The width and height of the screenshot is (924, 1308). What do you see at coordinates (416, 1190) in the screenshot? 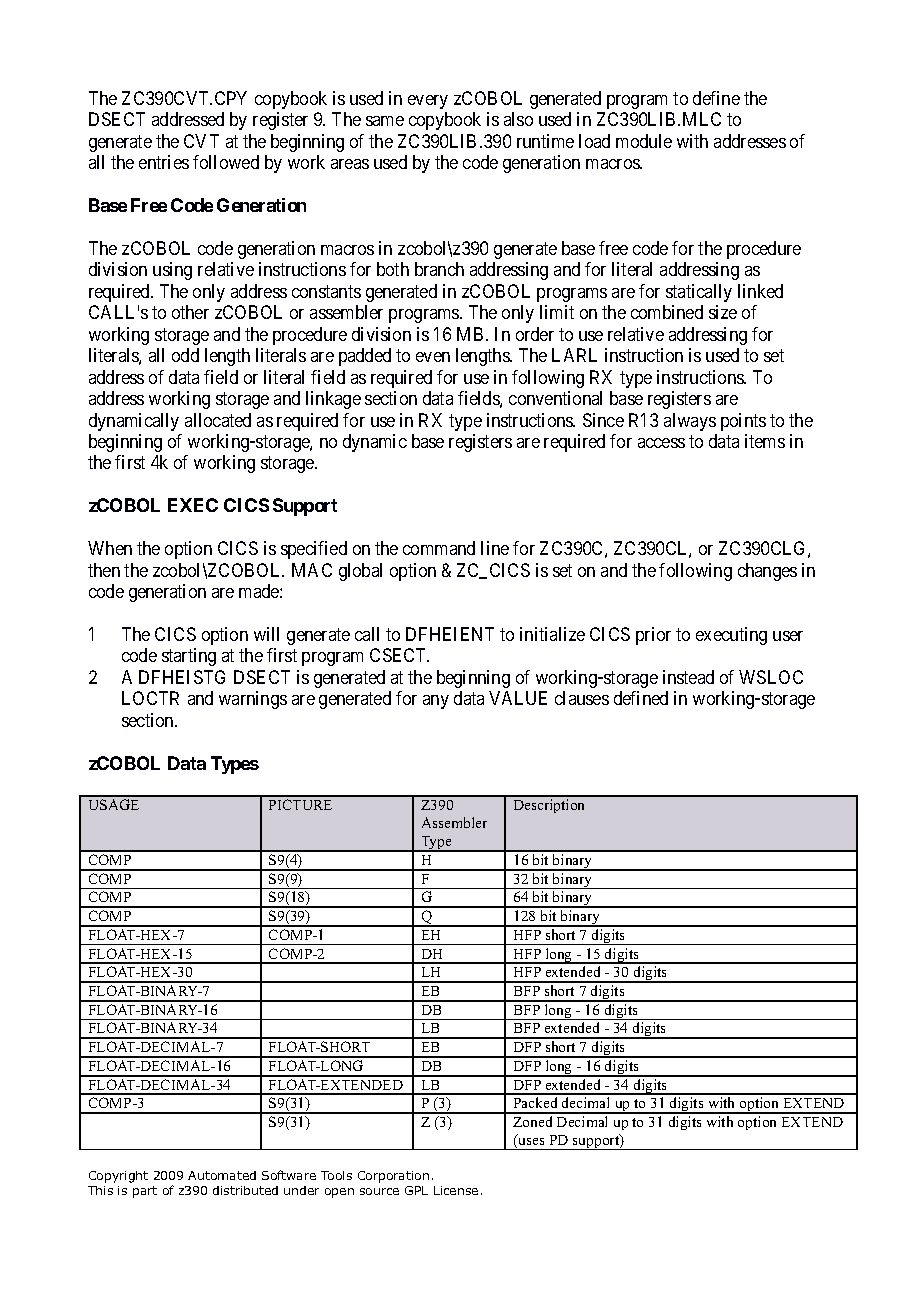
I see `GPL` at bounding box center [416, 1190].
